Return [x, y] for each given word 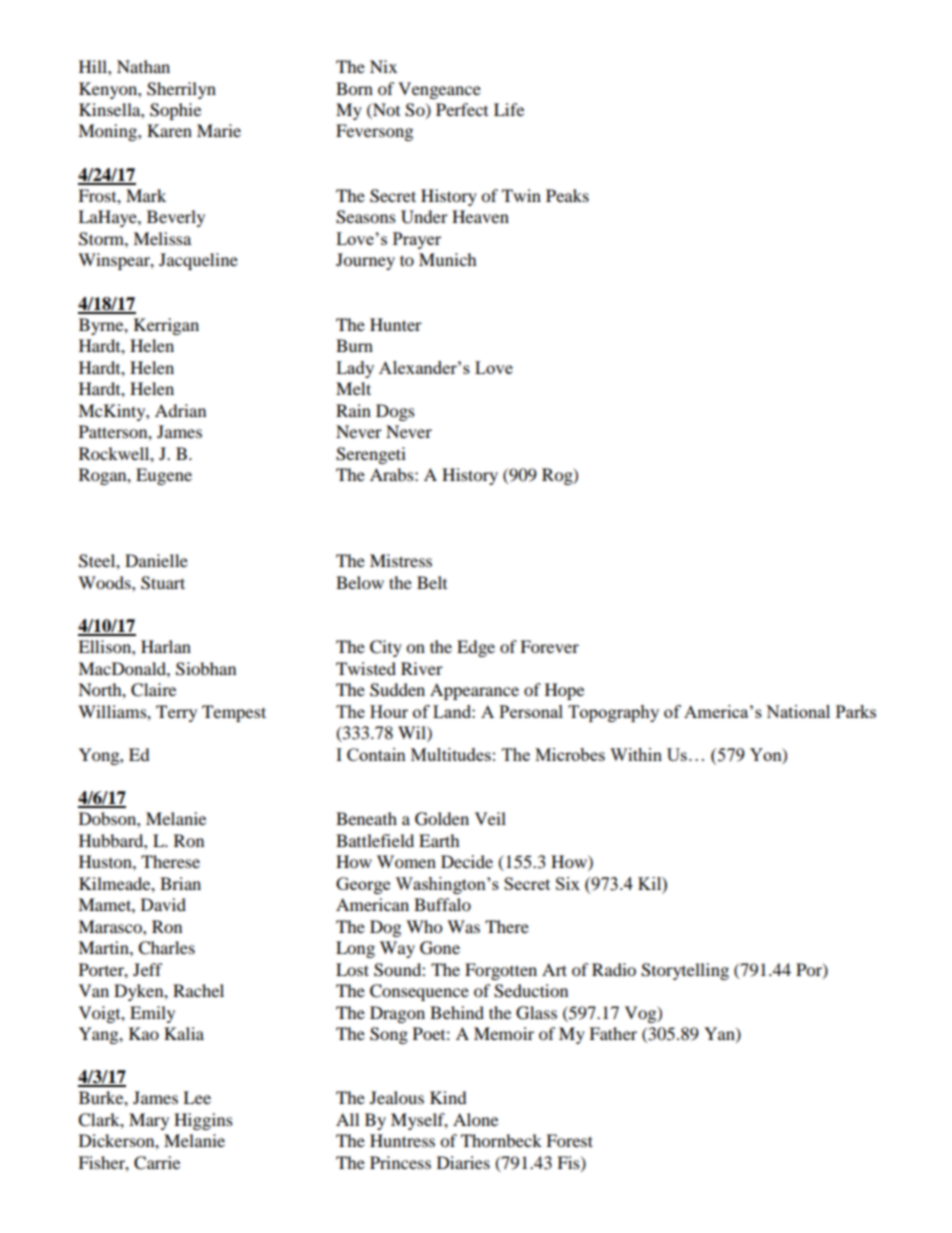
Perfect [462, 109]
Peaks [567, 195]
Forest [569, 1140]
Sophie [175, 111]
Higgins [203, 1121]
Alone [475, 1119]
